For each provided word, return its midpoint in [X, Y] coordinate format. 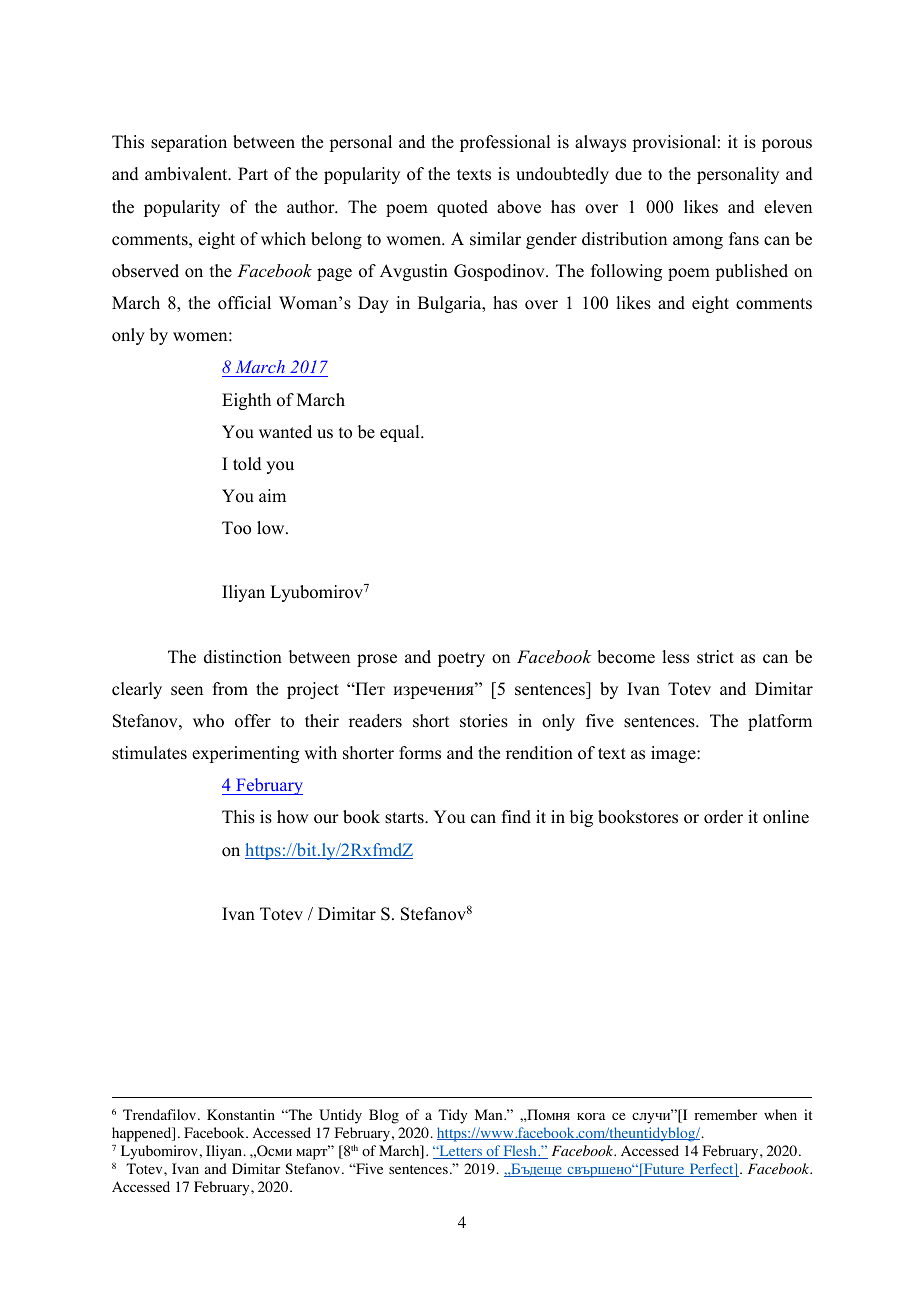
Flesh [520, 1152]
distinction [243, 657]
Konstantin [241, 1115]
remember [725, 1114]
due [628, 174]
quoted [462, 208]
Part [253, 173]
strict [715, 657]
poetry [461, 659]
